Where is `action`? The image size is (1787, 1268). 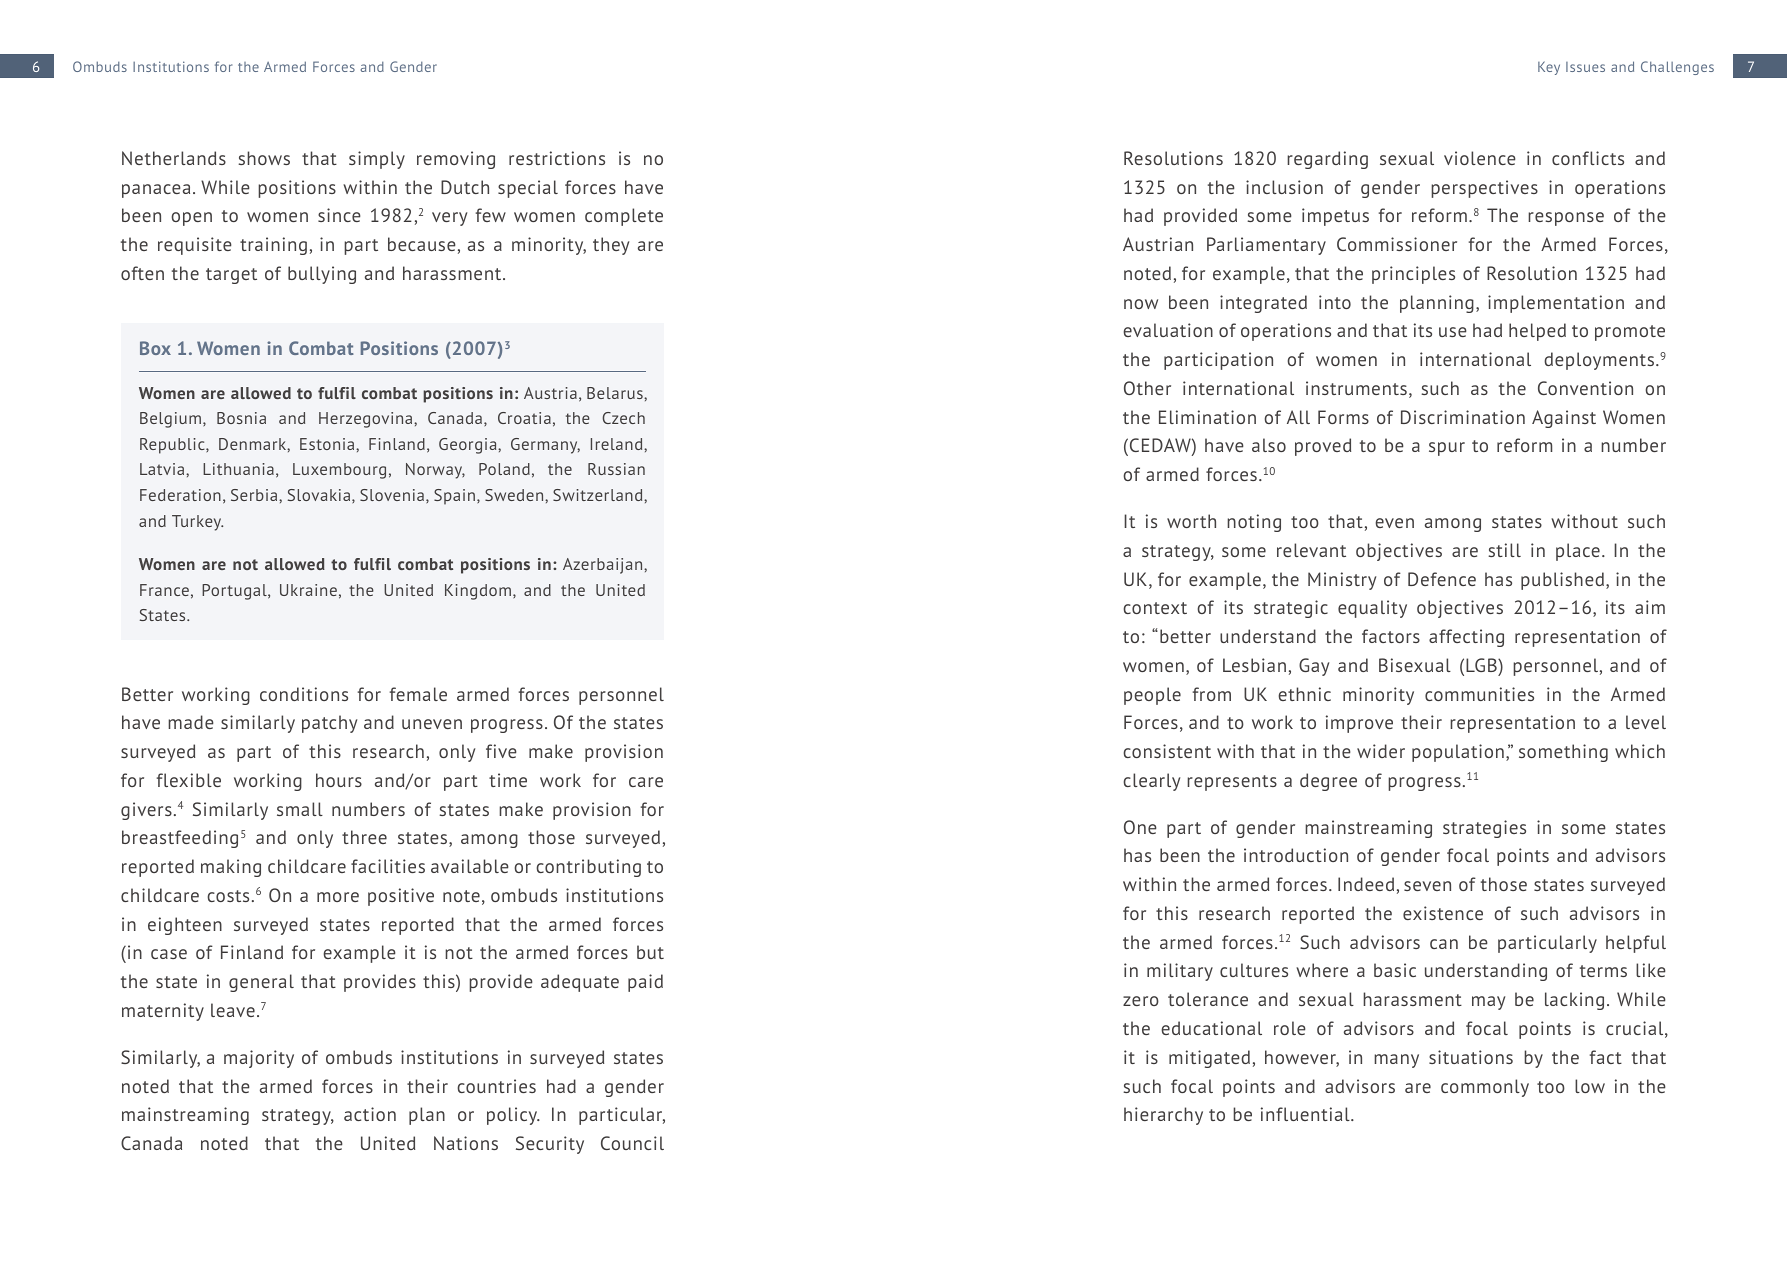 action is located at coordinates (370, 1114).
